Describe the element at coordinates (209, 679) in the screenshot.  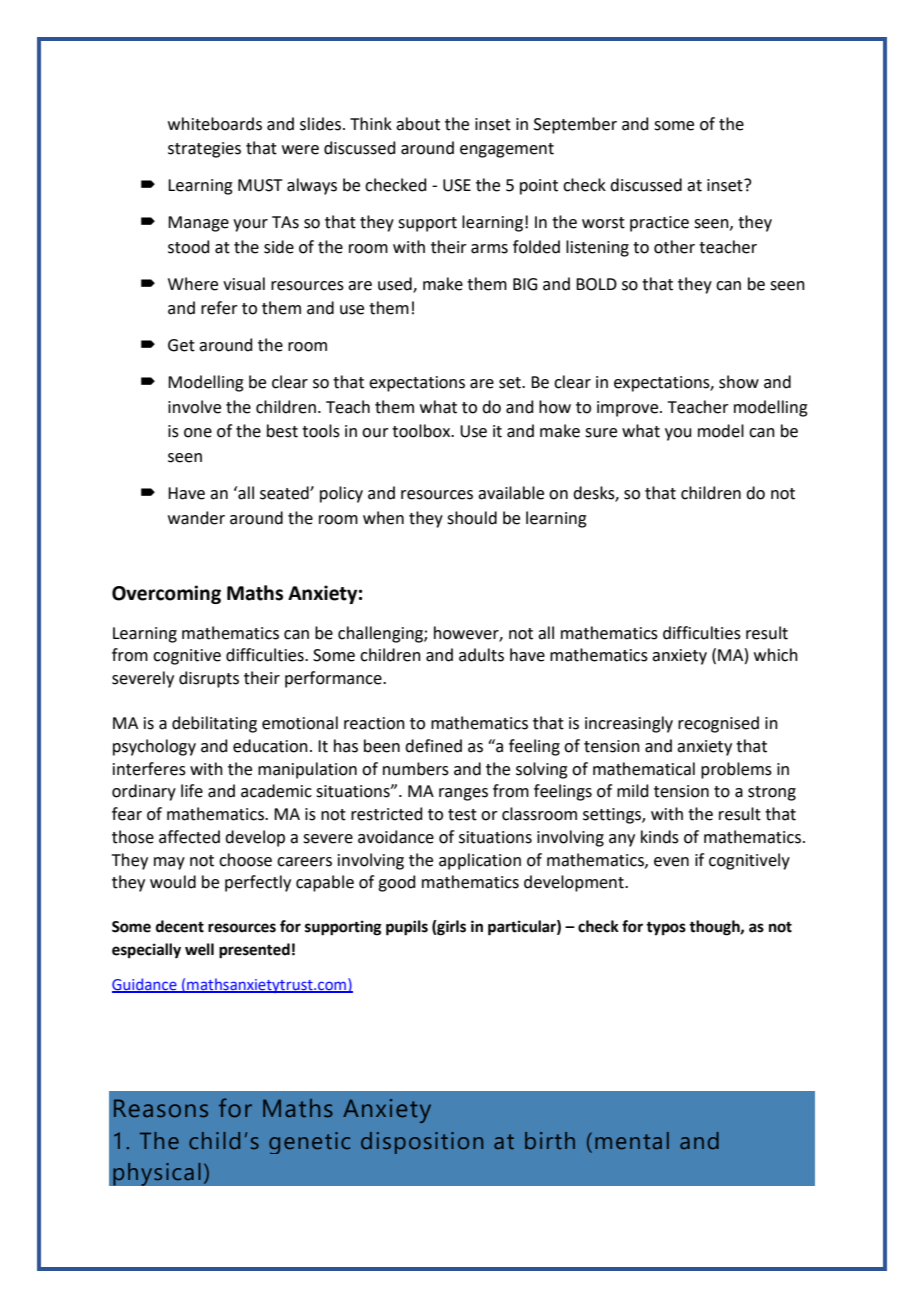
I see `disrupts` at that location.
